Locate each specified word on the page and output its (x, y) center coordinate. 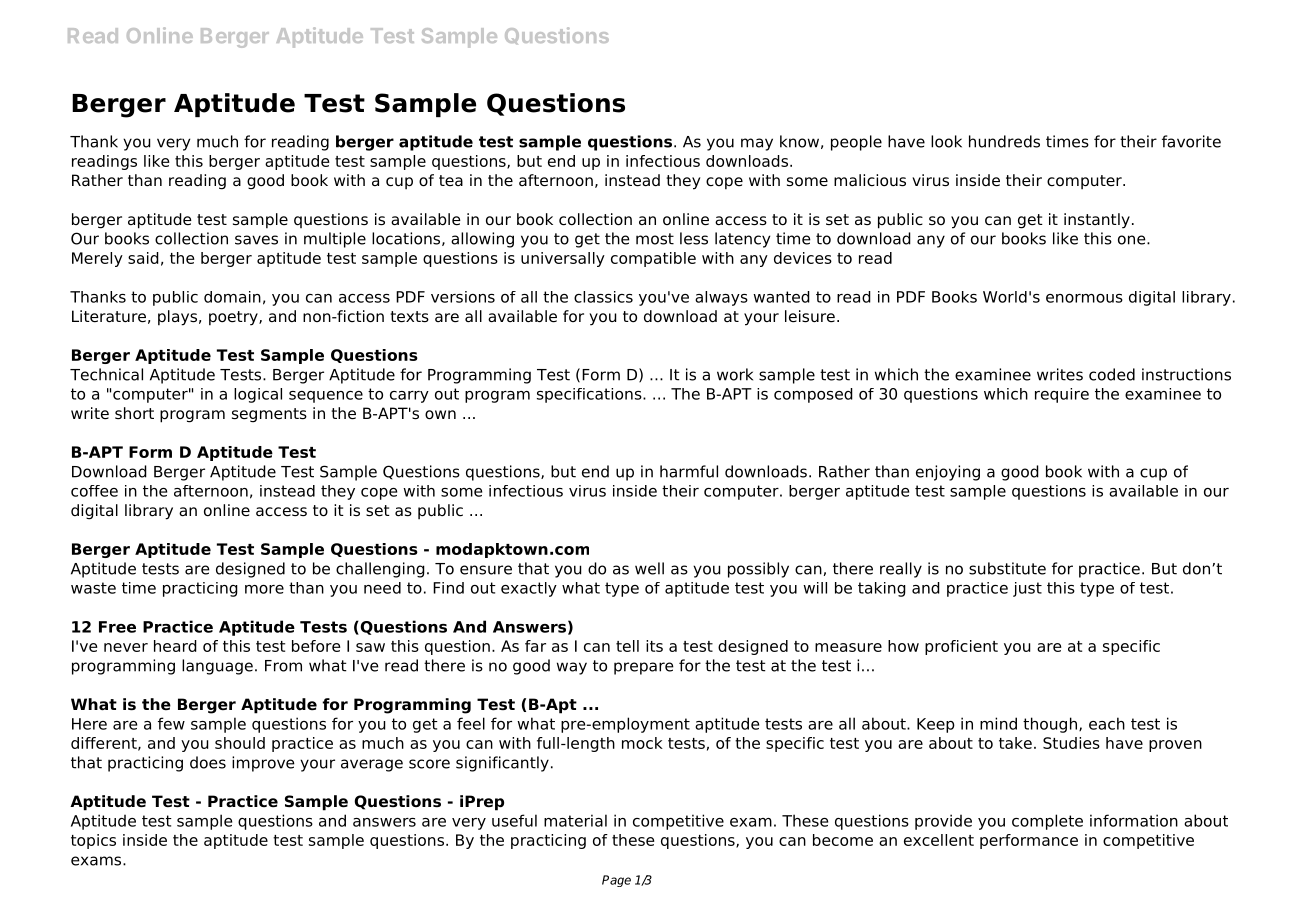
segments (269, 415)
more (264, 589)
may (757, 144)
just (1027, 589)
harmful (689, 471)
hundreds (1004, 141)
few (171, 723)
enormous (1084, 298)
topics (93, 841)
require (1062, 395)
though (1050, 725)
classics (603, 297)
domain (232, 297)
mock (642, 743)
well (649, 568)
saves (256, 240)
